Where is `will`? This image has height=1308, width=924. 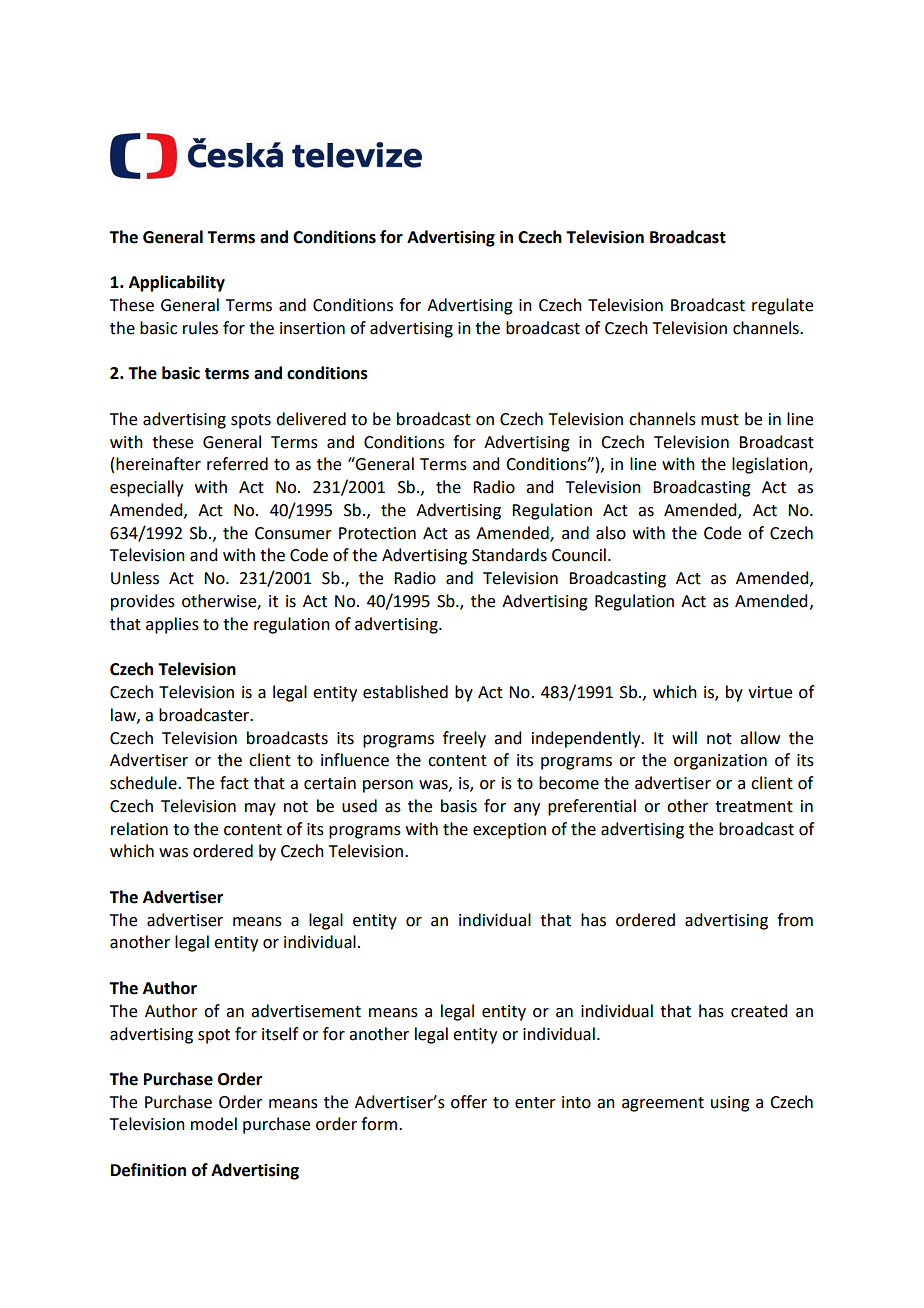
will is located at coordinates (684, 737).
